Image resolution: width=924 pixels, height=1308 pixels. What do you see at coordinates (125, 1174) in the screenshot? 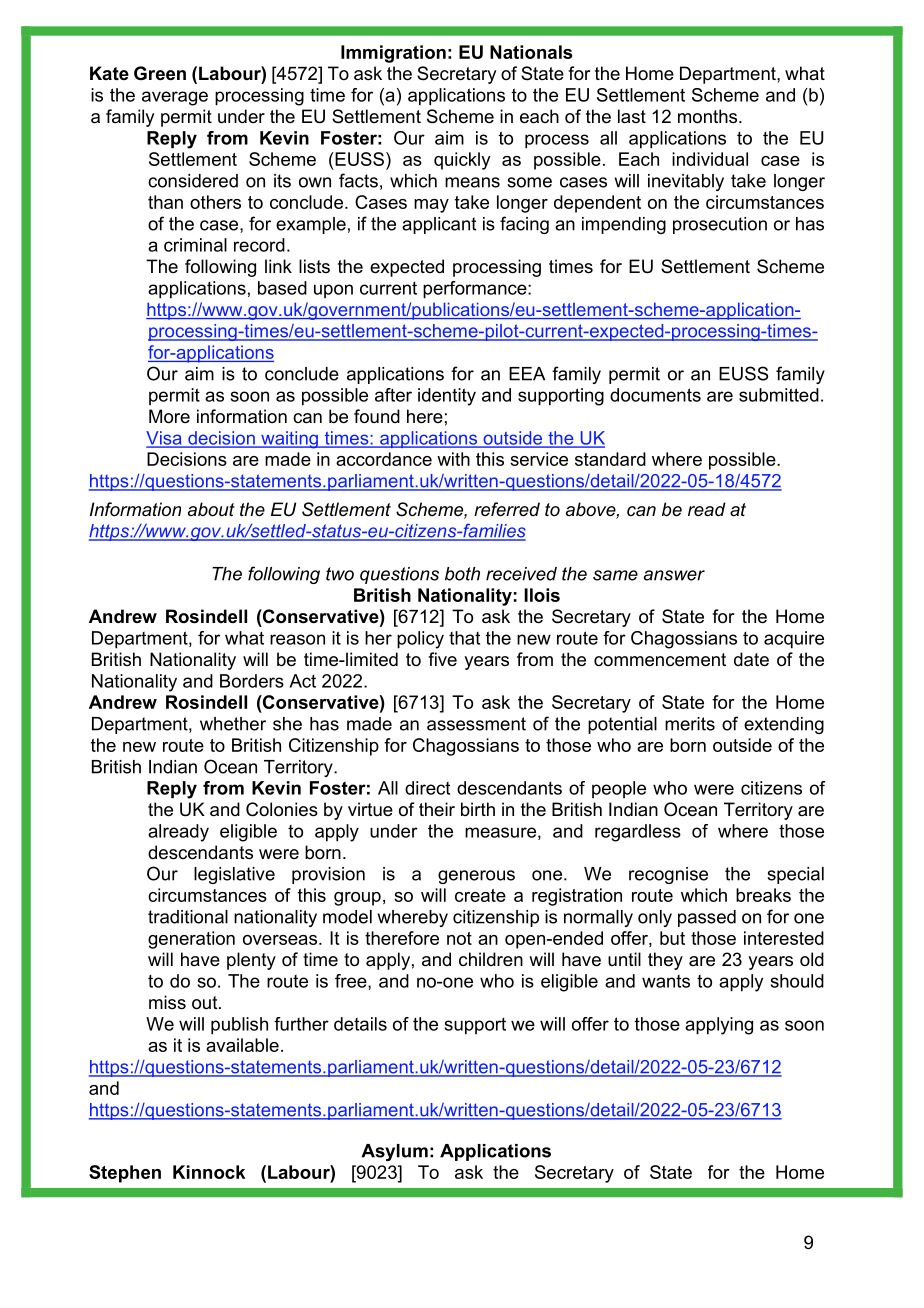
I see `Stephen` at bounding box center [125, 1174].
